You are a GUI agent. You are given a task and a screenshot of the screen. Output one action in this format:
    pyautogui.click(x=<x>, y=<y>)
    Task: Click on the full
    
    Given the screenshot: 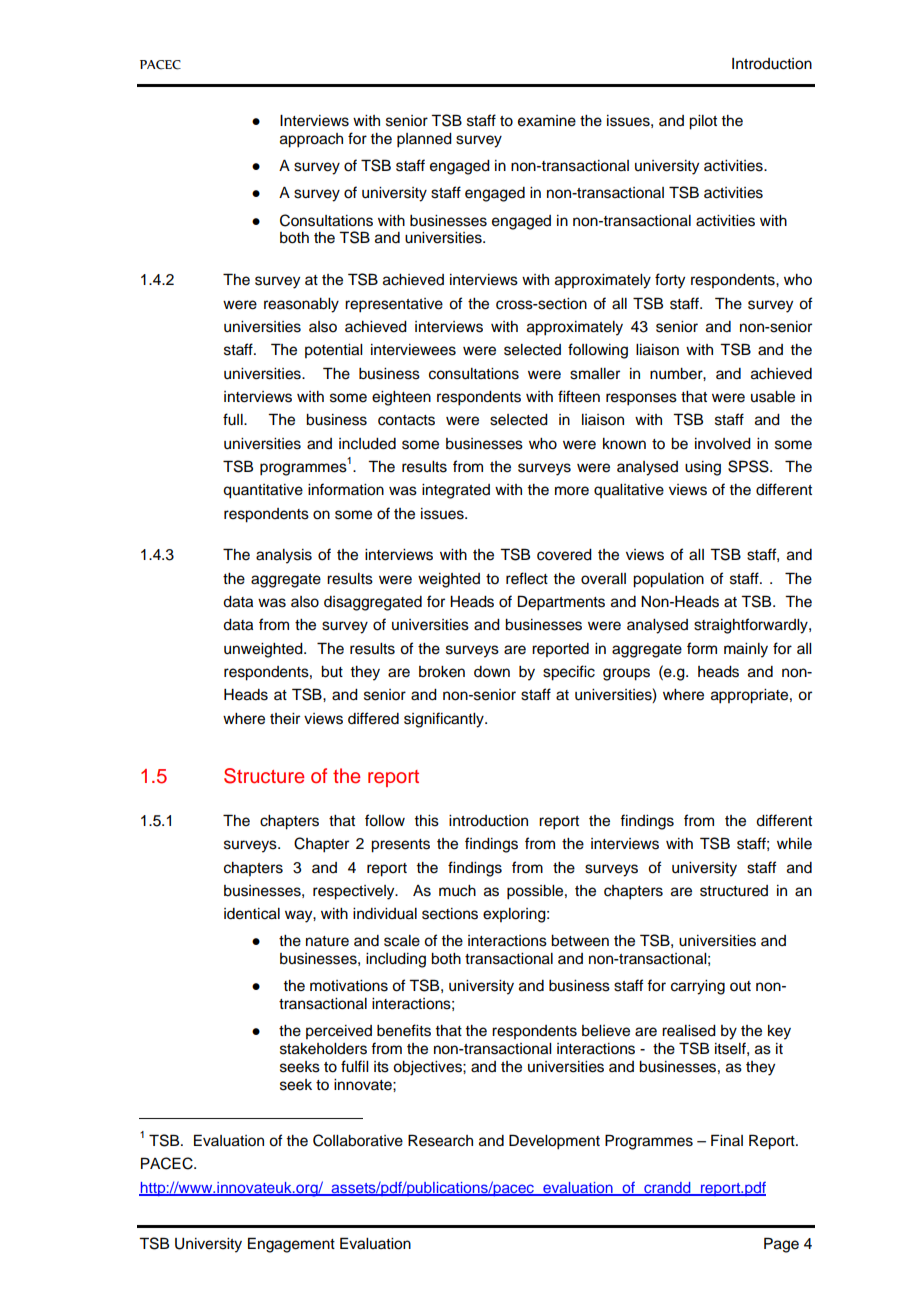 What is the action you would take?
    pyautogui.click(x=234, y=419)
